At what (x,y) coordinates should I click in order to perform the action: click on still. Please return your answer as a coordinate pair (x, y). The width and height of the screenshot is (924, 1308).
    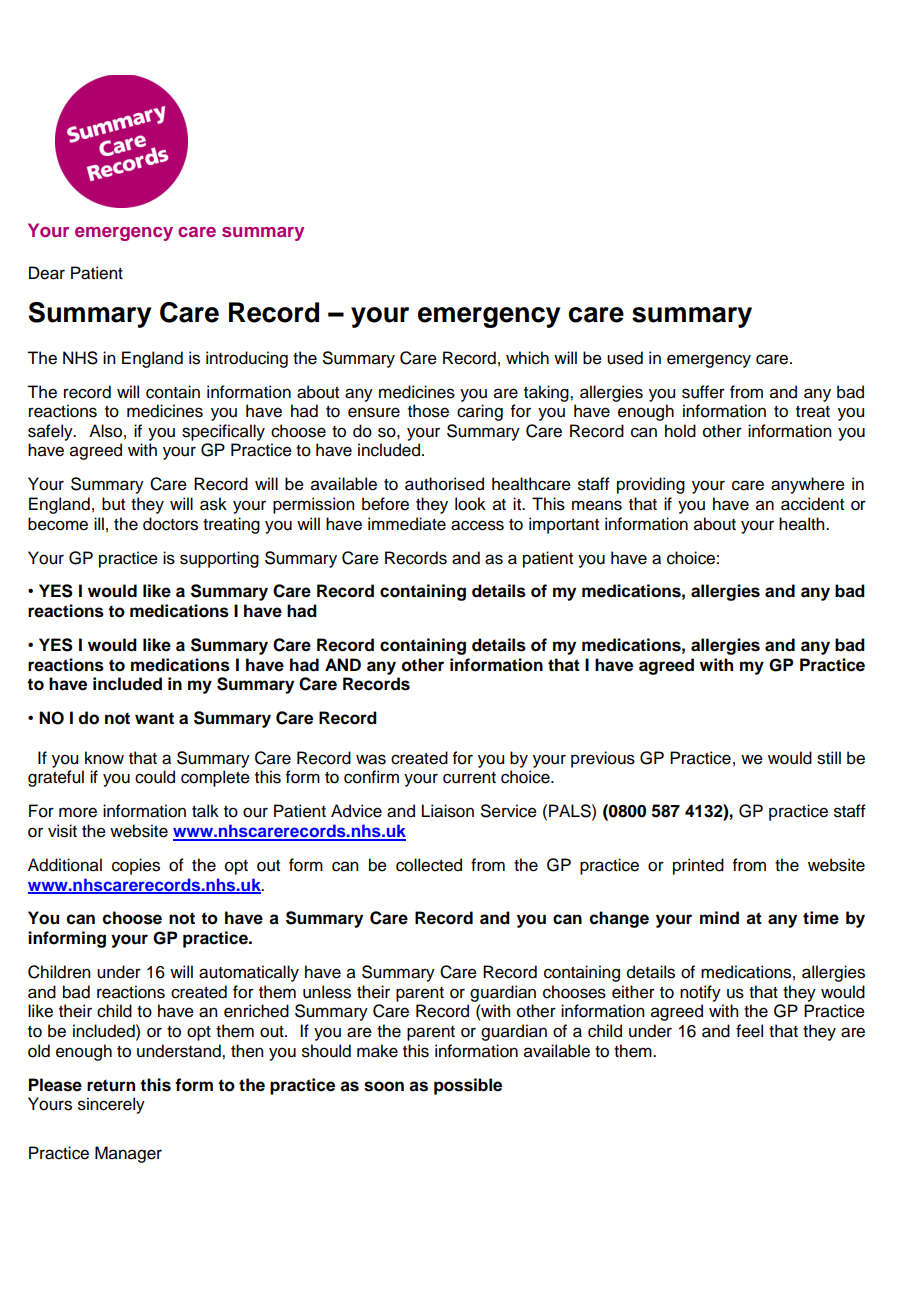
    Looking at the image, I should click on (829, 758).
